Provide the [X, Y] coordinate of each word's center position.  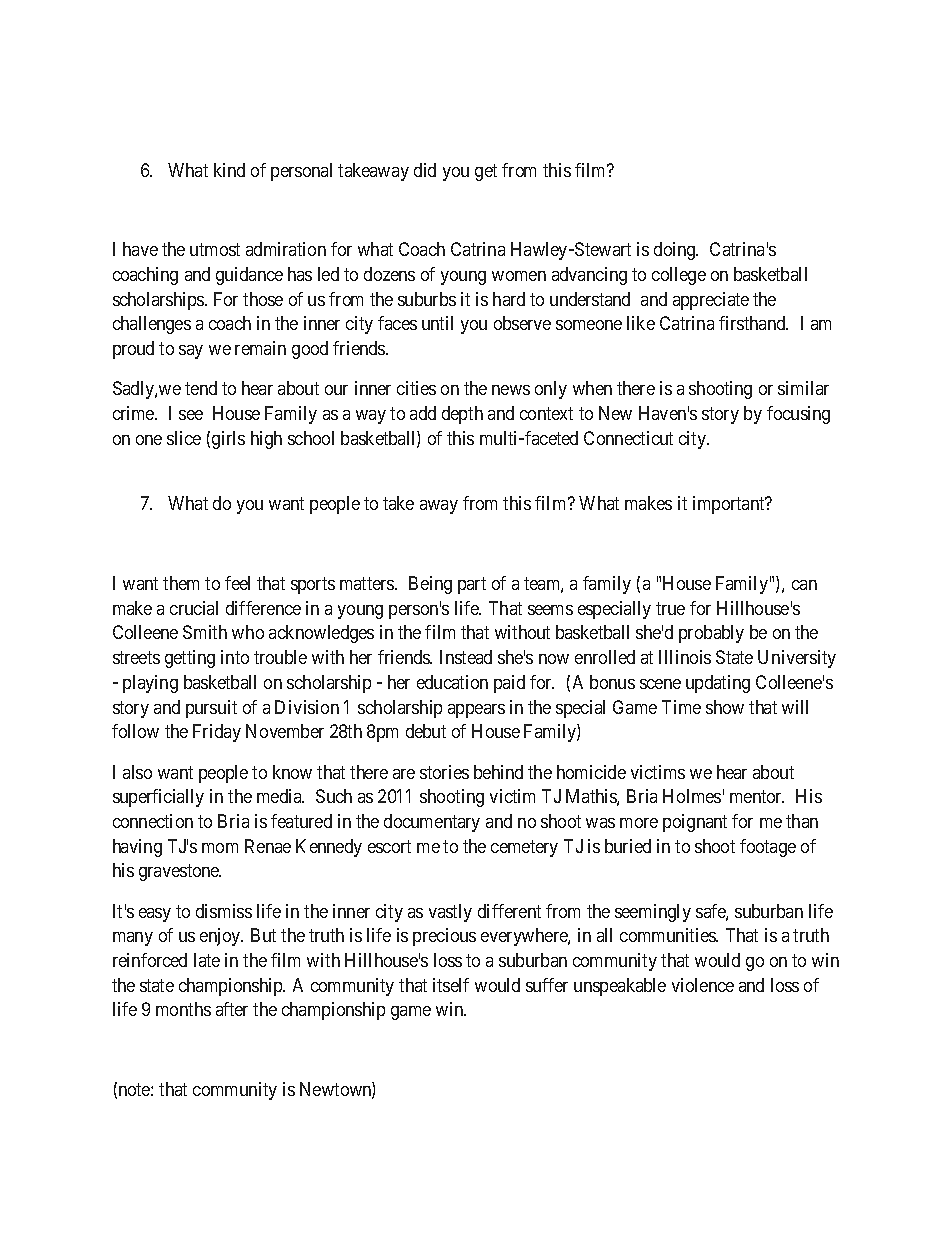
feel [237, 583]
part [472, 585]
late [207, 960]
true [670, 608]
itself [451, 985]
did [425, 170]
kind [229, 170]
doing [676, 251]
